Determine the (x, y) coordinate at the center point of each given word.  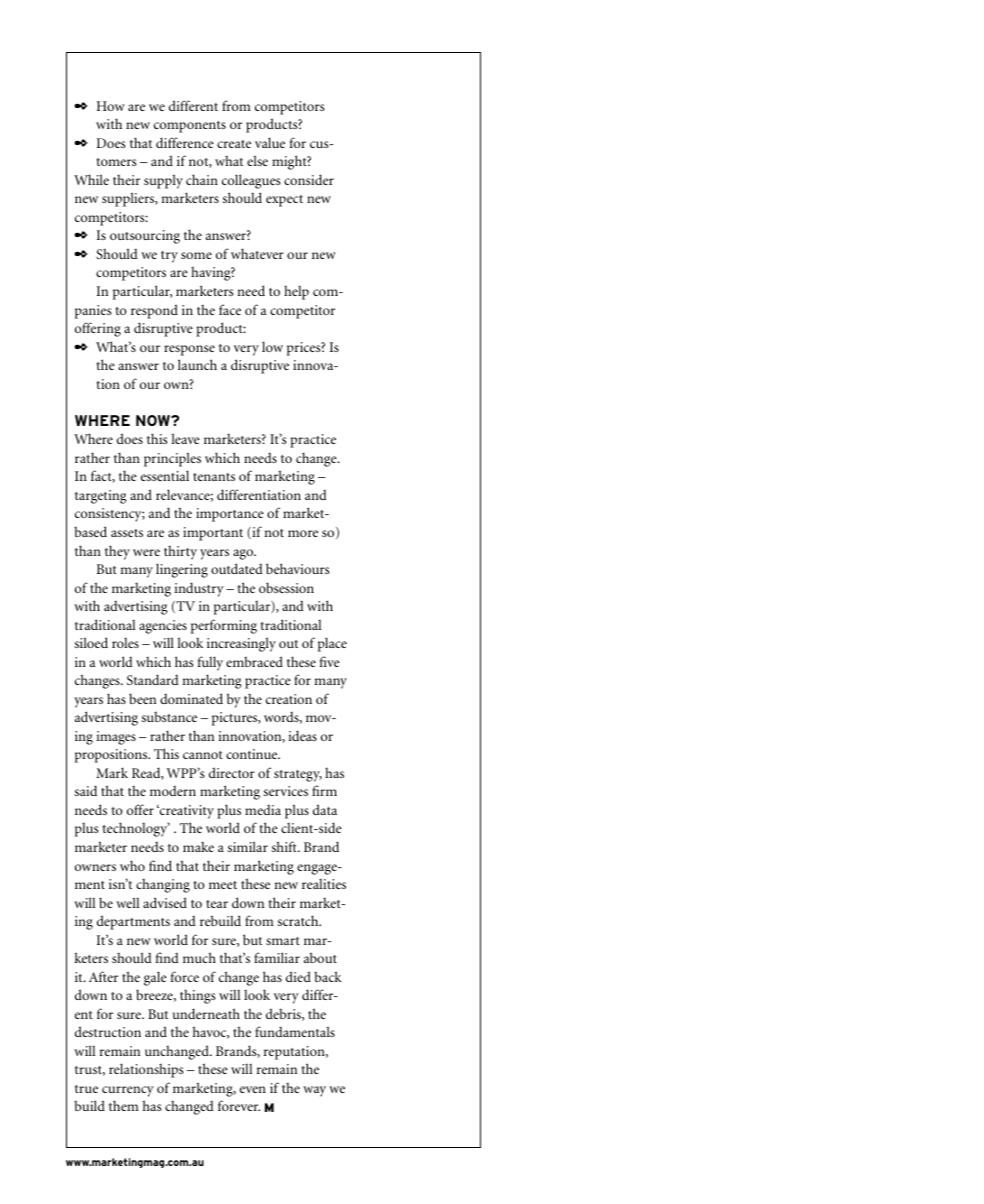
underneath (206, 1013)
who (132, 865)
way (314, 1091)
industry (199, 589)
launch (197, 364)
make (198, 847)
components (190, 127)
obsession (286, 587)
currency (128, 1091)
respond (154, 311)
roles (125, 643)
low (272, 346)
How (110, 106)
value (270, 142)
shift (285, 846)
